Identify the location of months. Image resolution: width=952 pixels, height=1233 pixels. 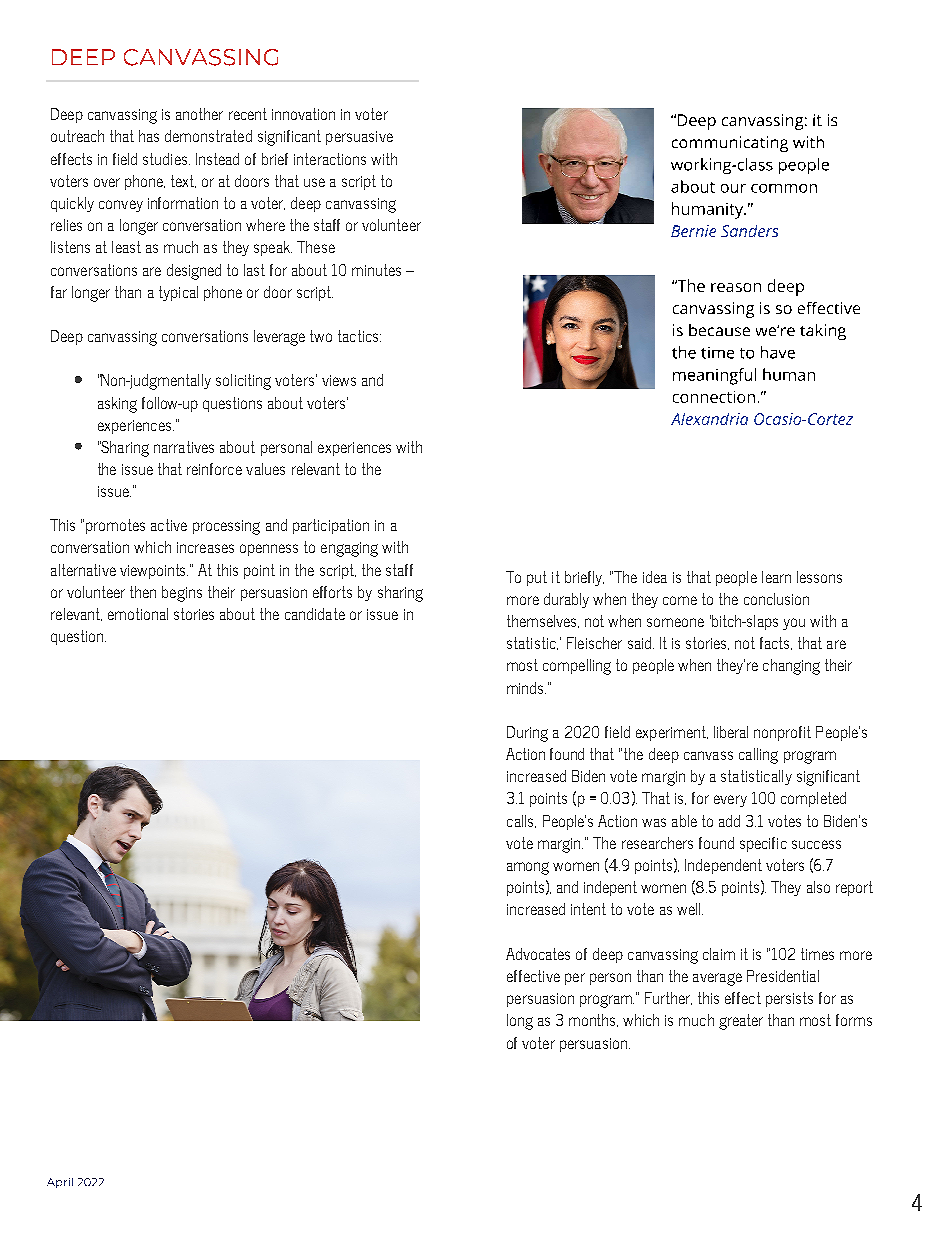
(593, 1020).
